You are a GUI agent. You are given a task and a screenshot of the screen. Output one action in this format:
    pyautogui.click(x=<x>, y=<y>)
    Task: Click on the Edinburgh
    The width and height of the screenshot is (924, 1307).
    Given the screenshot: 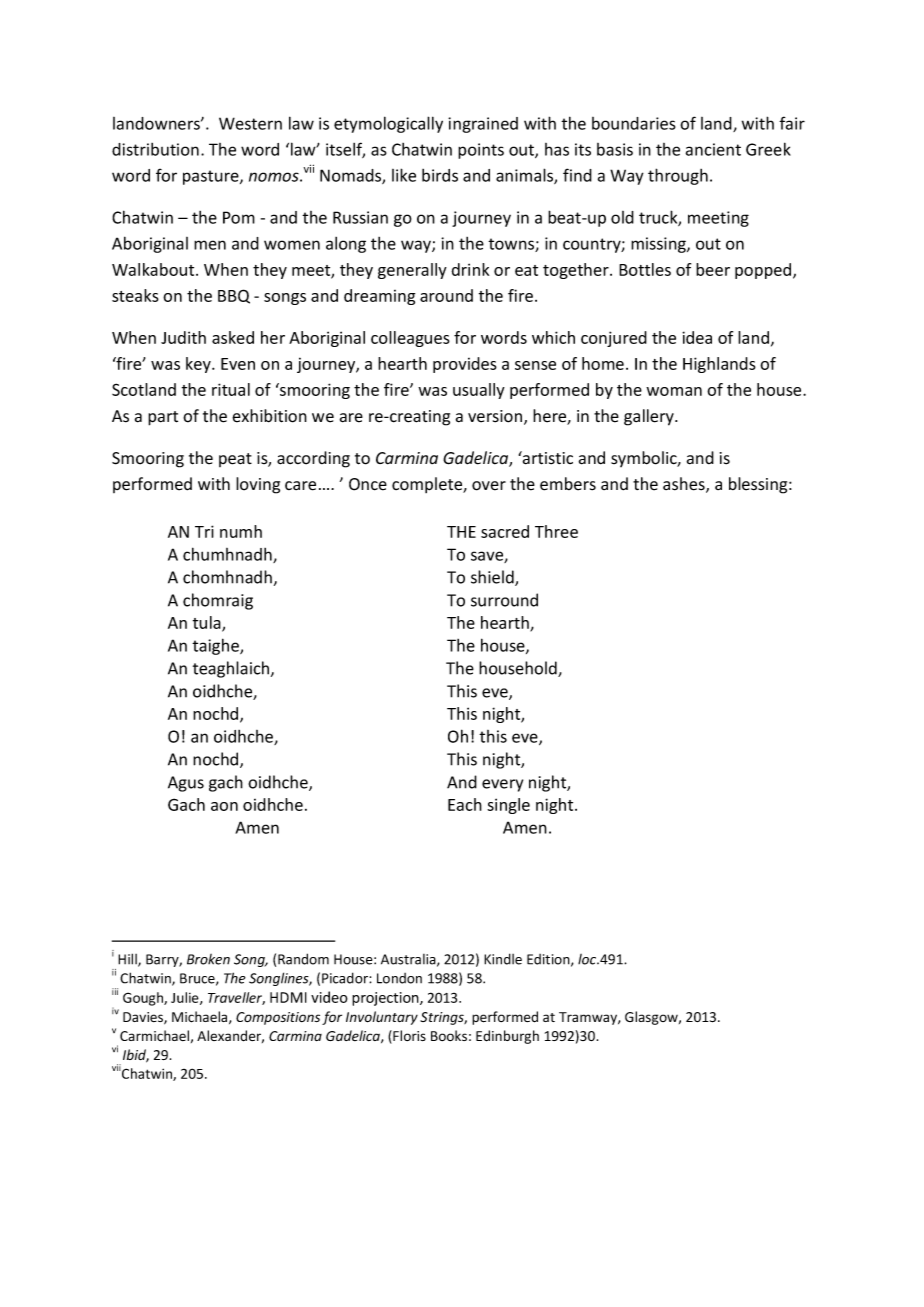 What is the action you would take?
    pyautogui.click(x=507, y=1037)
